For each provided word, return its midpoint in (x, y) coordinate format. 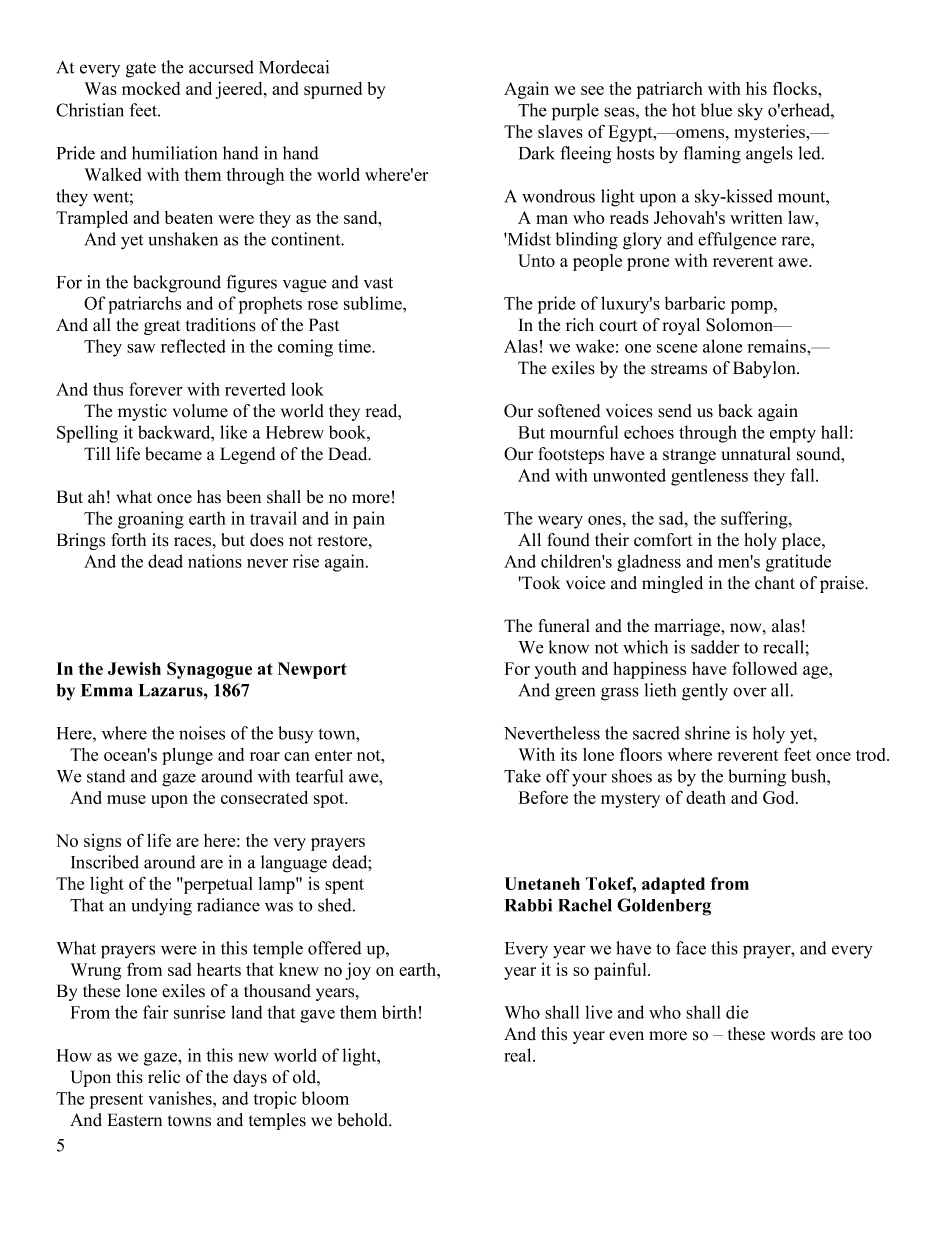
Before (543, 797)
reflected (193, 346)
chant (775, 583)
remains (778, 346)
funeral (564, 626)
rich (580, 325)
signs (102, 842)
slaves (560, 131)
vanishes (181, 1098)
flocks (796, 88)
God (780, 797)
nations (215, 561)
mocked (151, 88)
